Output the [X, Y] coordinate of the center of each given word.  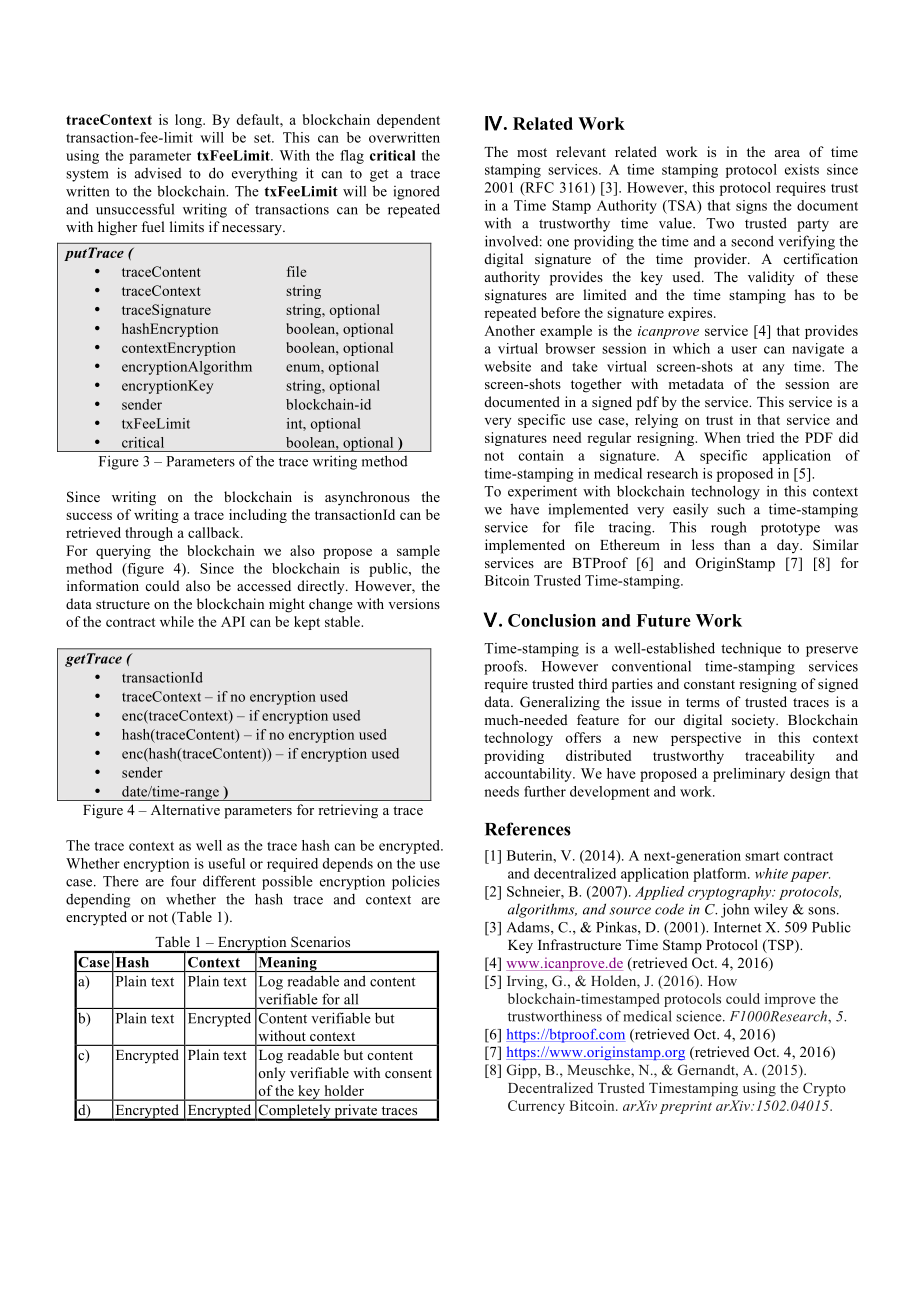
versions [414, 603]
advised [158, 173]
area [787, 153]
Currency [536, 1107]
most [532, 152]
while [177, 621]
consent [408, 1073]
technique [751, 649]
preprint [686, 1107]
